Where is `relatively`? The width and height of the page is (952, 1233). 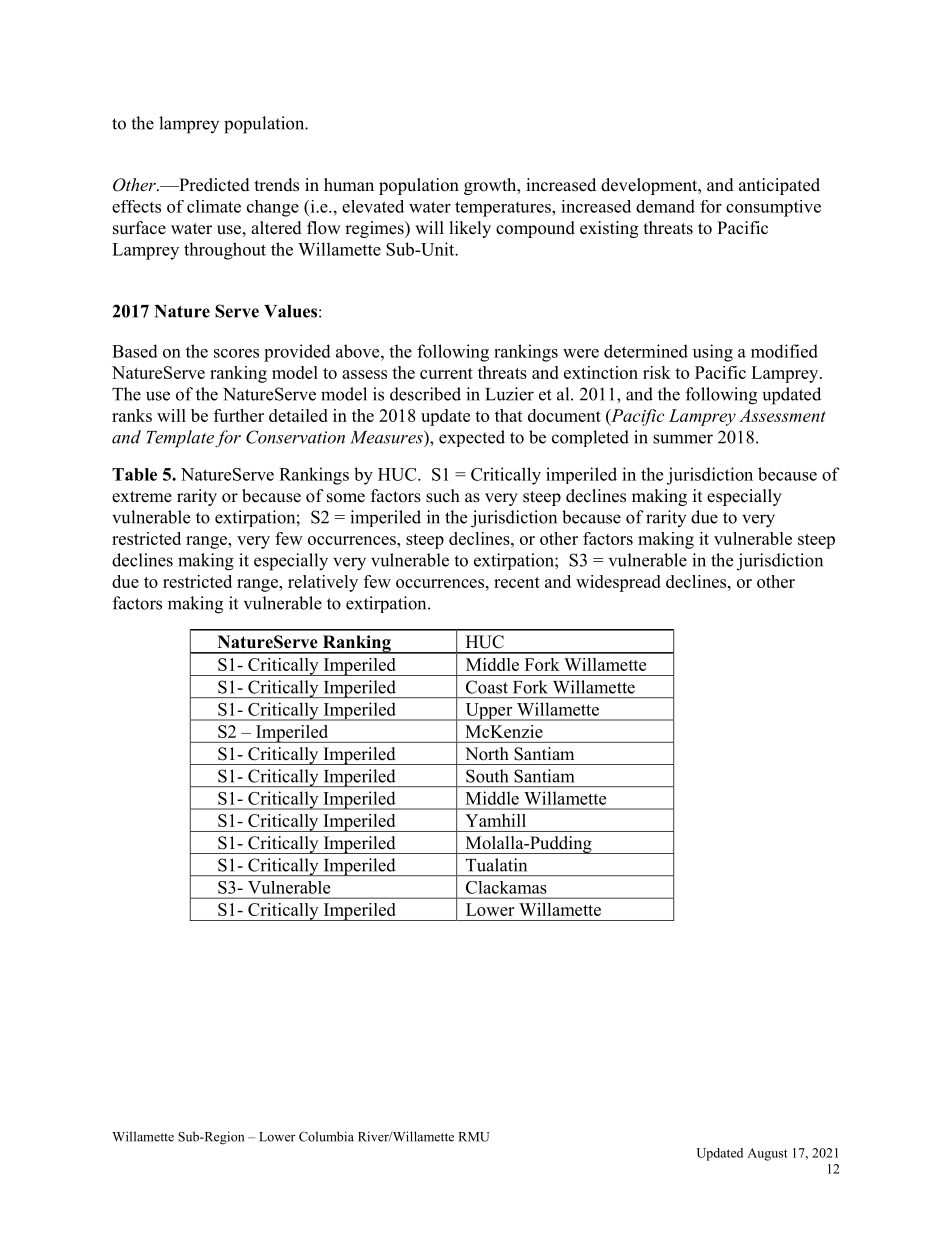 relatively is located at coordinates (323, 583).
